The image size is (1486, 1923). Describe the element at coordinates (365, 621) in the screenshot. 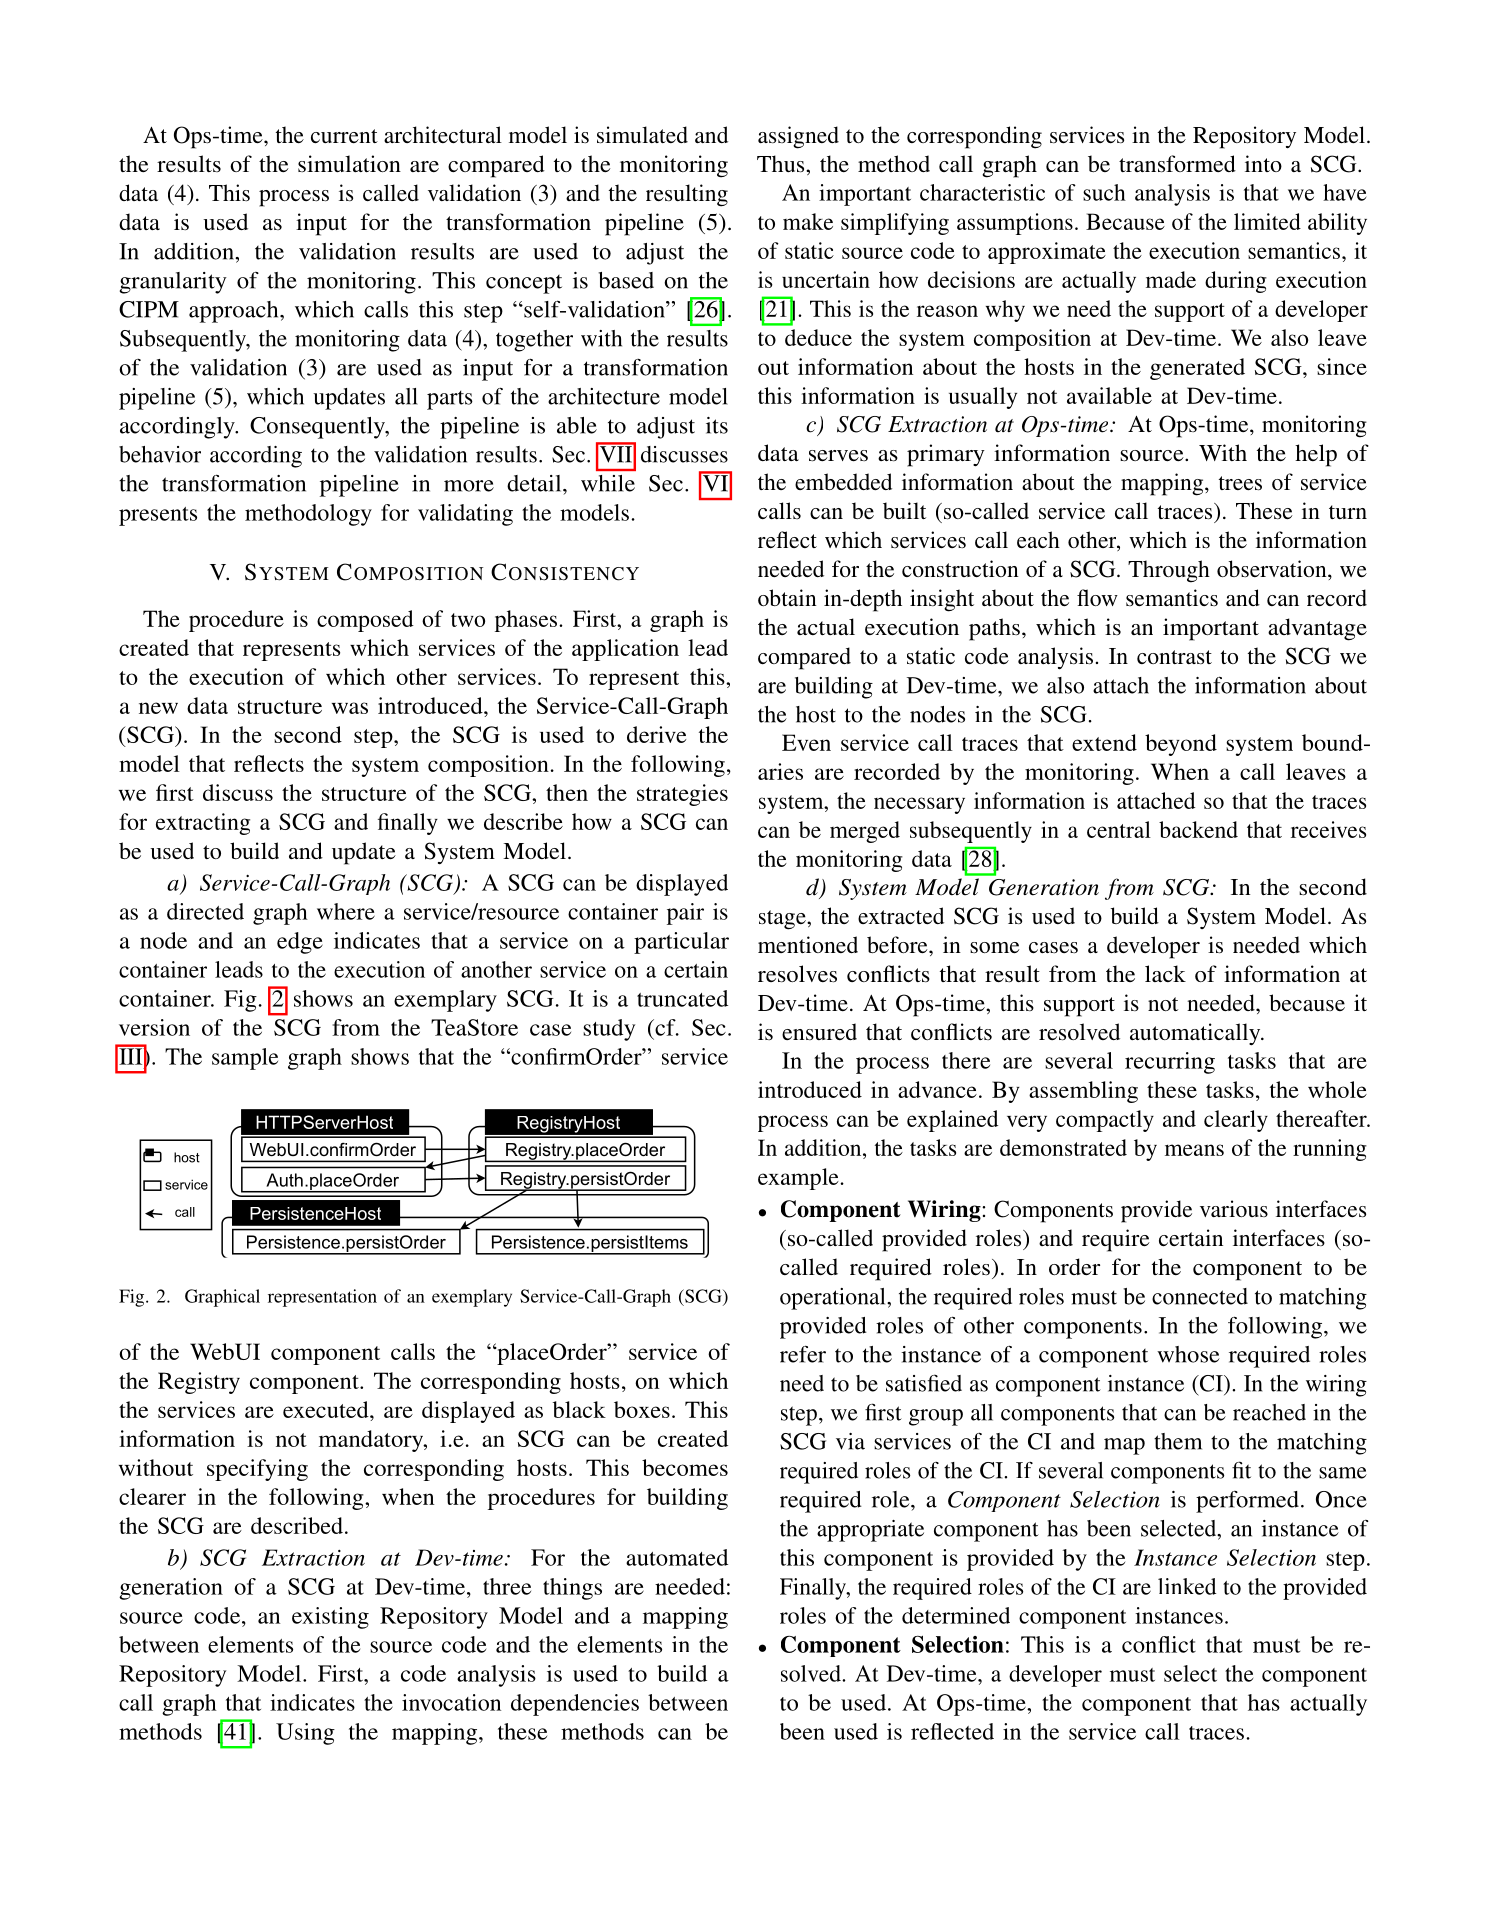

I see `composed` at that location.
